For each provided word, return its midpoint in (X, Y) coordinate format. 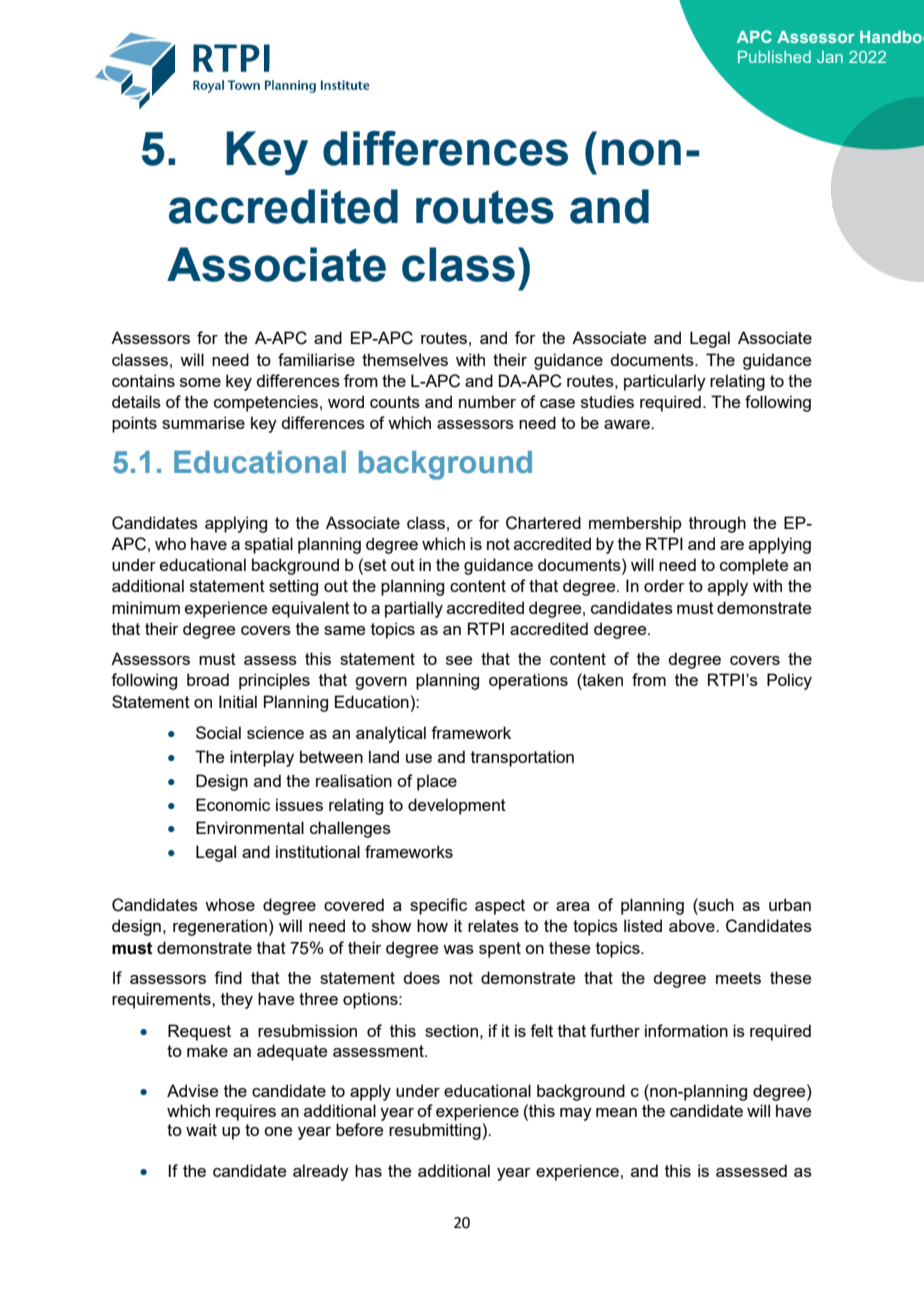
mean (616, 1112)
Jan (830, 57)
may (576, 1114)
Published (774, 57)
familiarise (316, 359)
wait (201, 1129)
